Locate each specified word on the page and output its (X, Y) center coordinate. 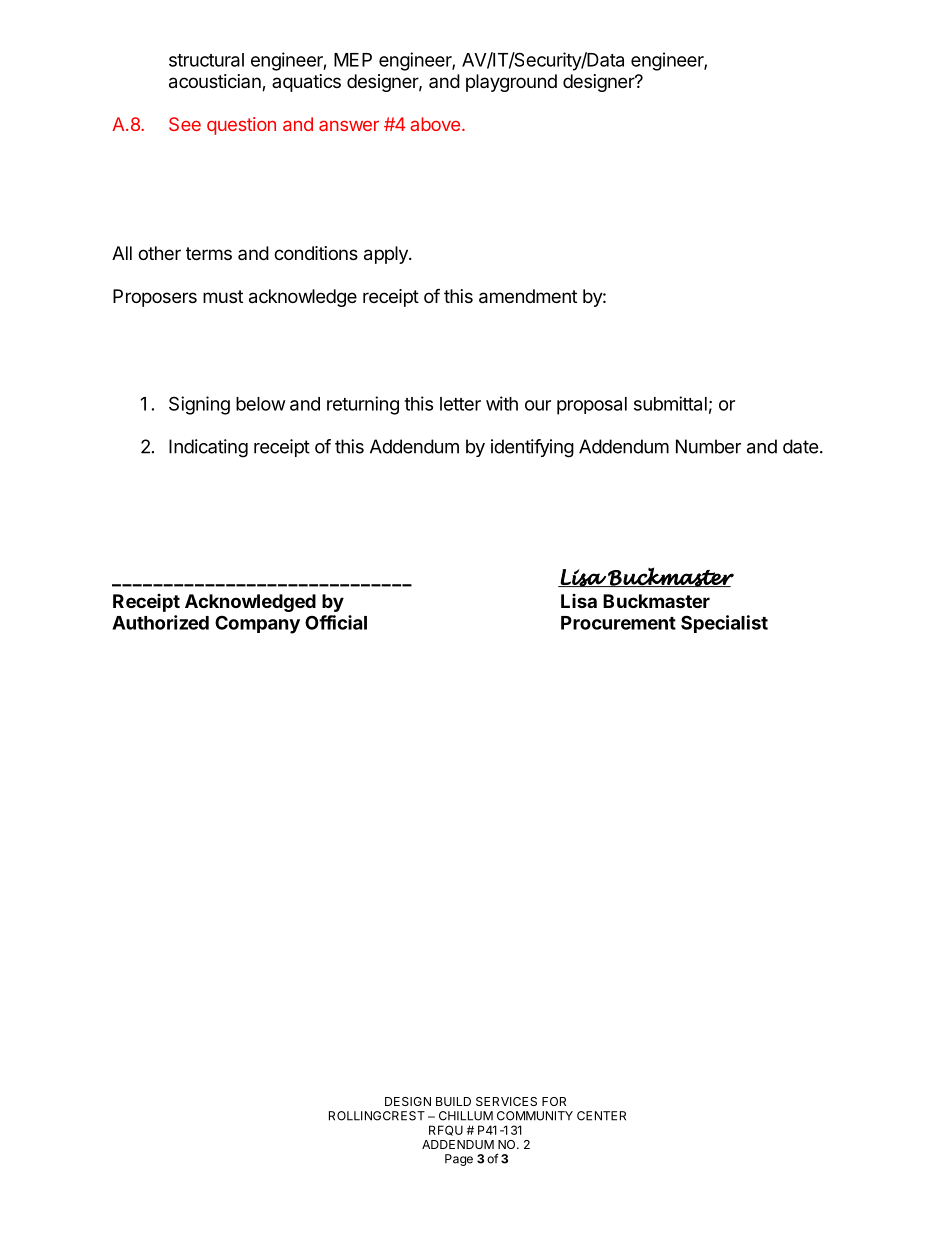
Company (257, 624)
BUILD (453, 1101)
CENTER (601, 1116)
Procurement (618, 623)
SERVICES (506, 1101)
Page (459, 1160)
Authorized (160, 622)
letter (460, 404)
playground (511, 83)
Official (336, 622)
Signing (199, 405)
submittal (670, 403)
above (435, 124)
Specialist (724, 624)
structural (206, 60)
